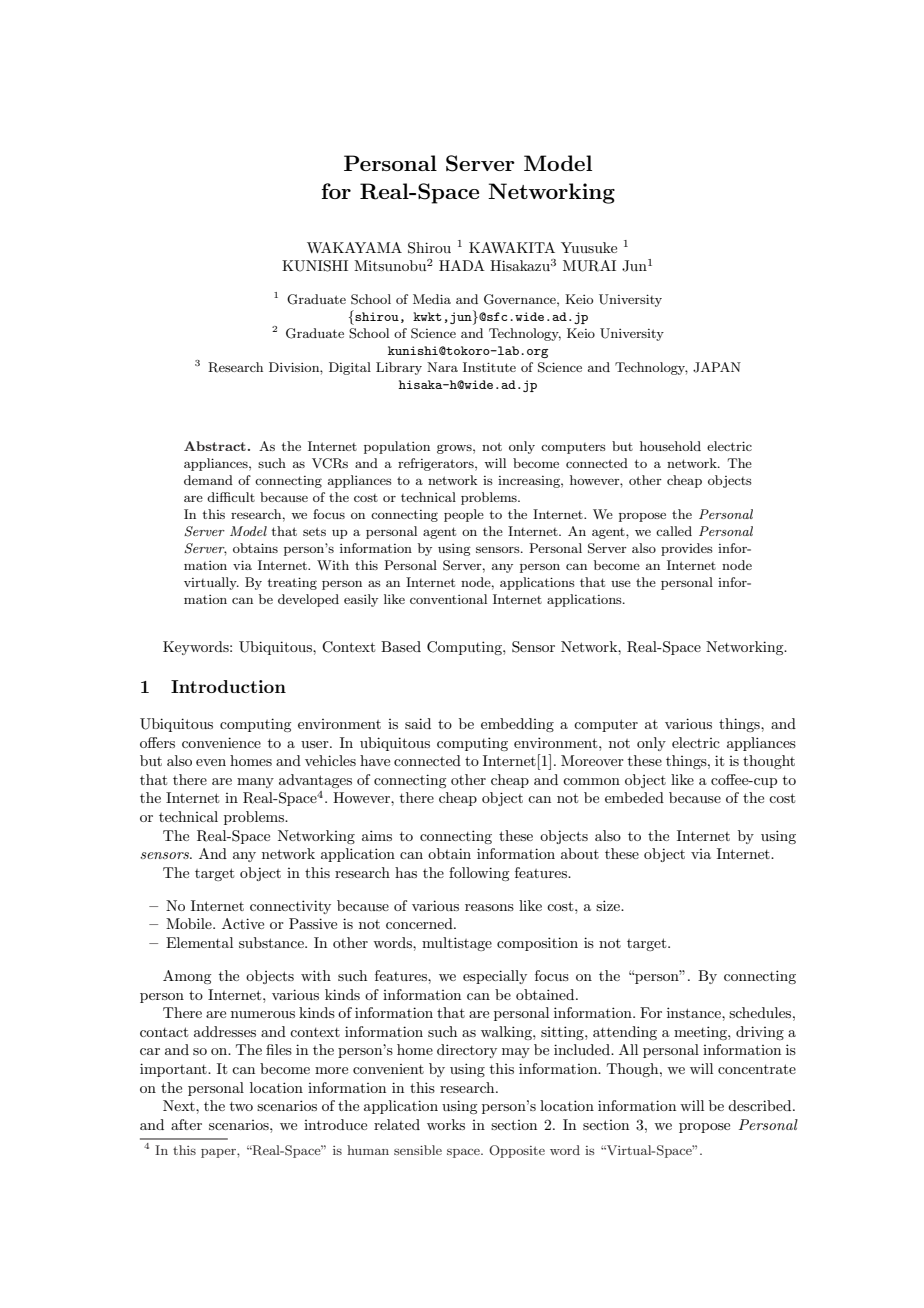 This screenshot has height=1308, width=924. I want to click on Media, so click(432, 299).
